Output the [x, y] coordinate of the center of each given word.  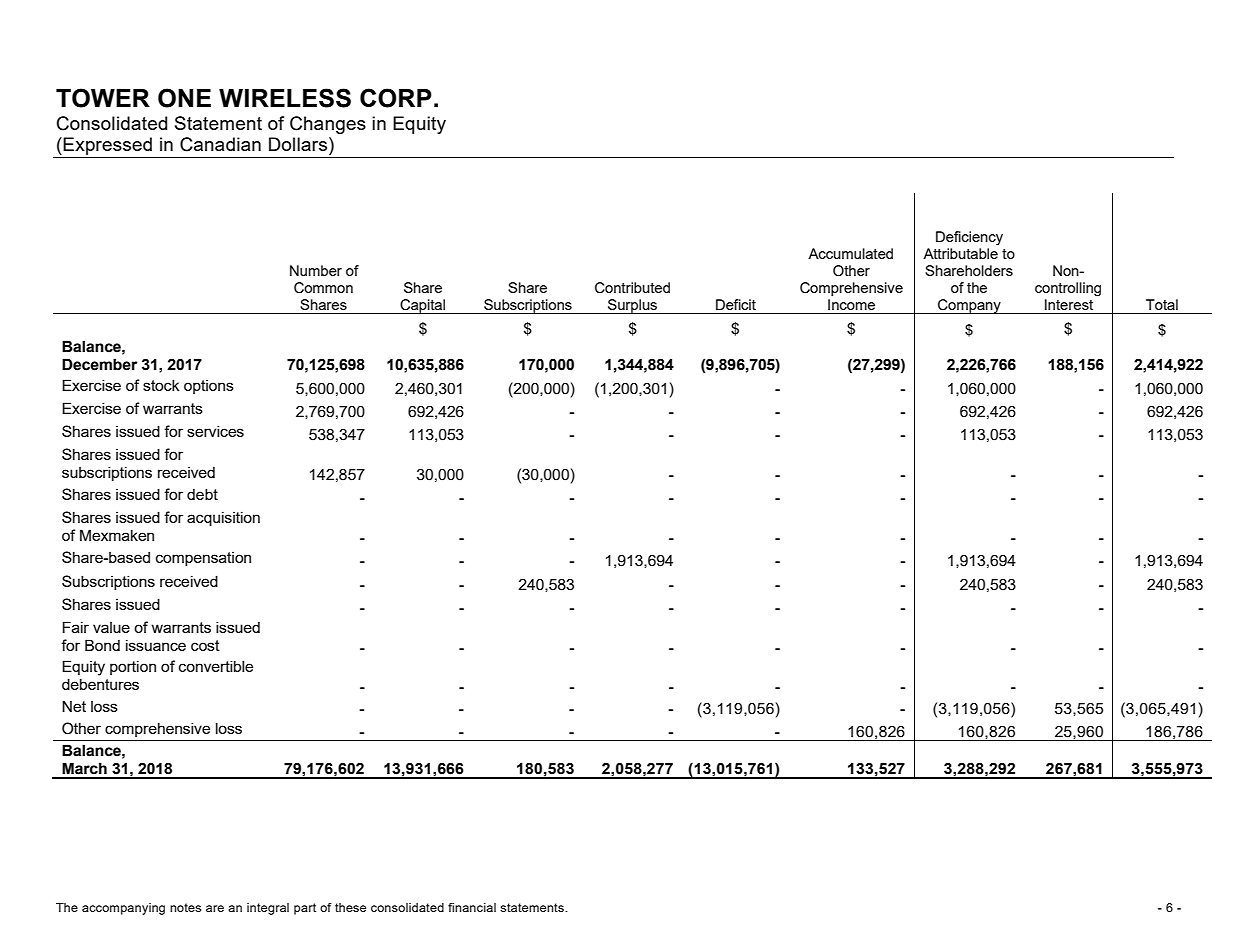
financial [472, 907]
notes [185, 907]
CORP [396, 98]
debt [202, 494]
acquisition [223, 518]
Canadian [220, 144]
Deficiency [969, 238]
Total [1162, 304]
